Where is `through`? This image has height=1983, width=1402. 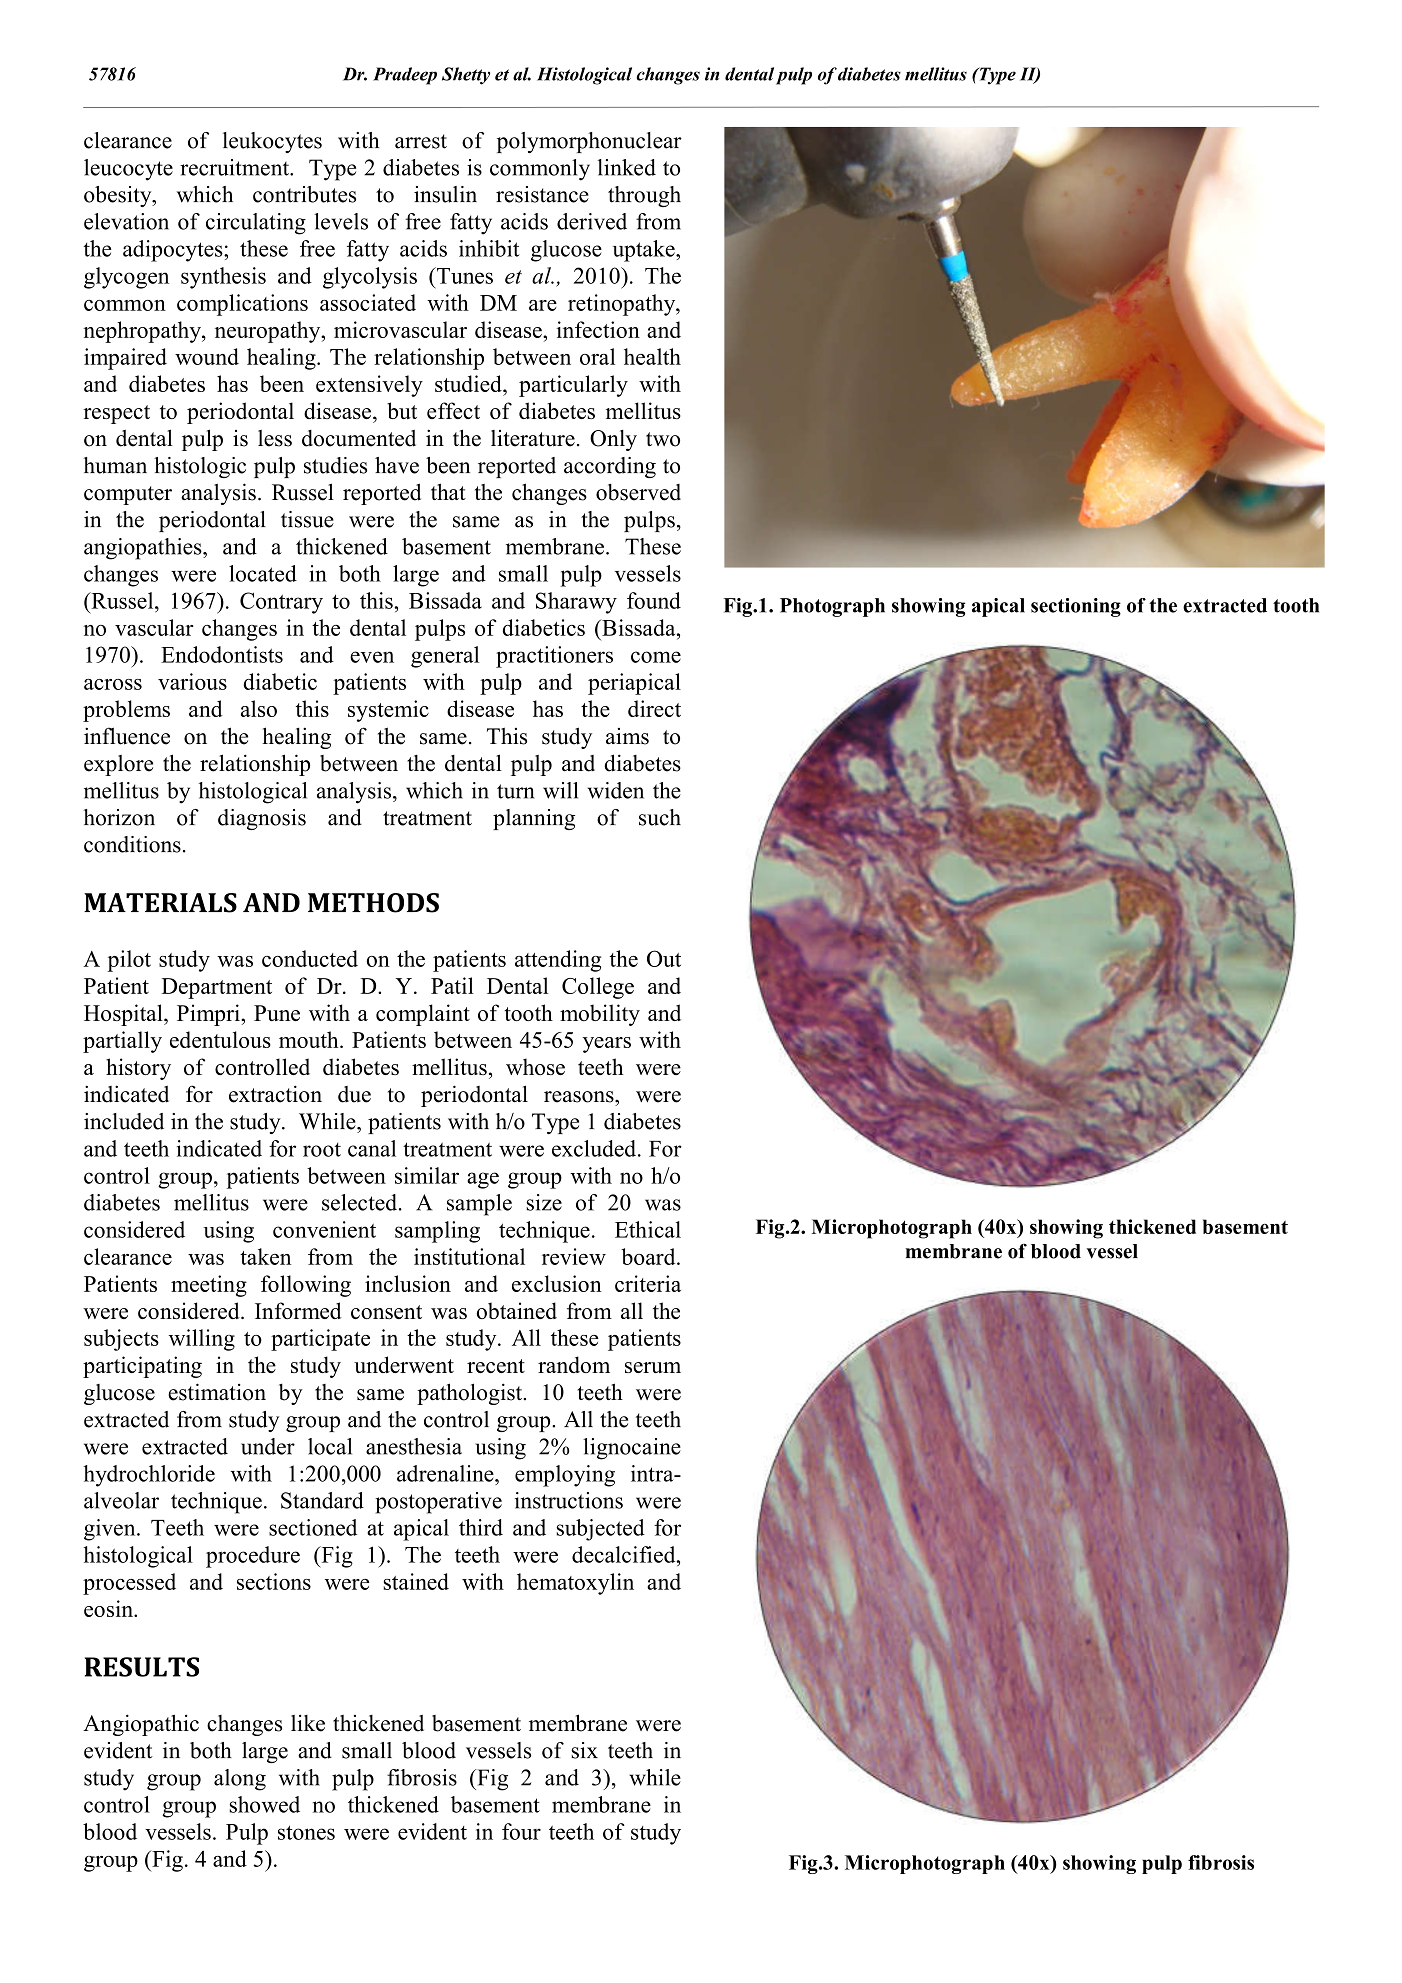
through is located at coordinates (644, 196).
